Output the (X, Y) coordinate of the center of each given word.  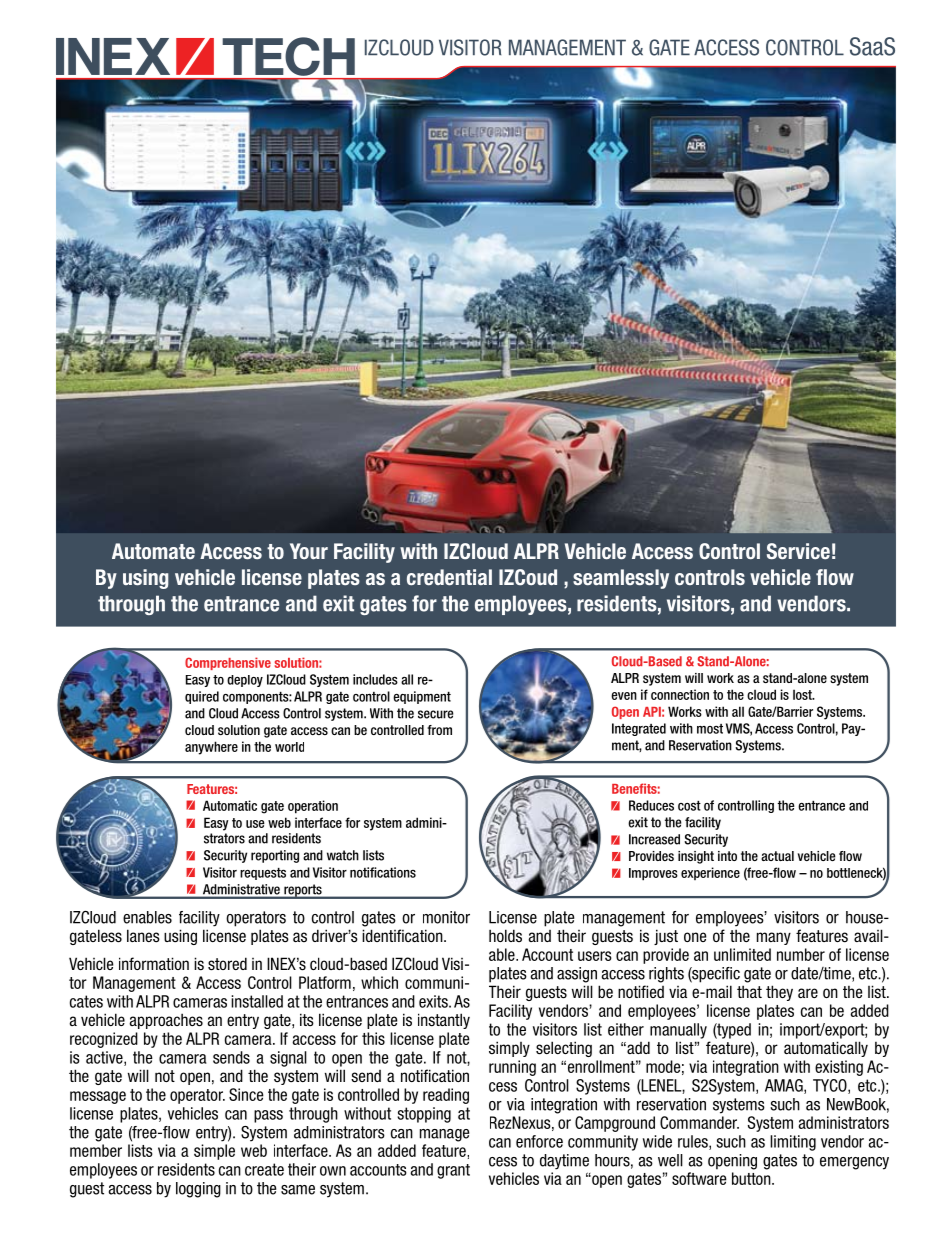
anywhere (211, 748)
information (154, 963)
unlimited (742, 954)
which (379, 982)
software (699, 1178)
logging (198, 1190)
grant (453, 1171)
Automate (153, 551)
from (439, 730)
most (710, 729)
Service (798, 551)
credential (449, 577)
